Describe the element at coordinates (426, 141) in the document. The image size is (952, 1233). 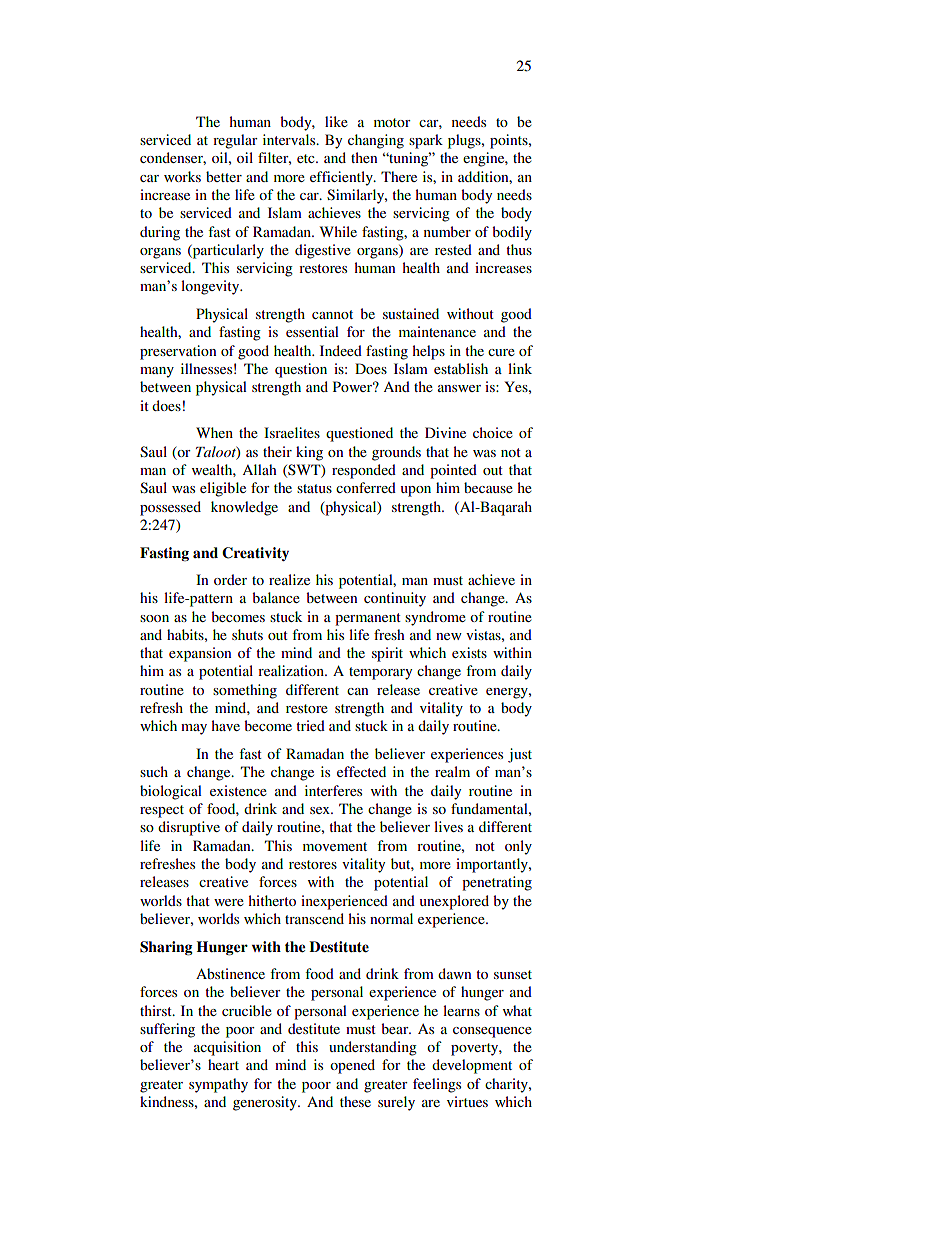
I see `spark` at that location.
